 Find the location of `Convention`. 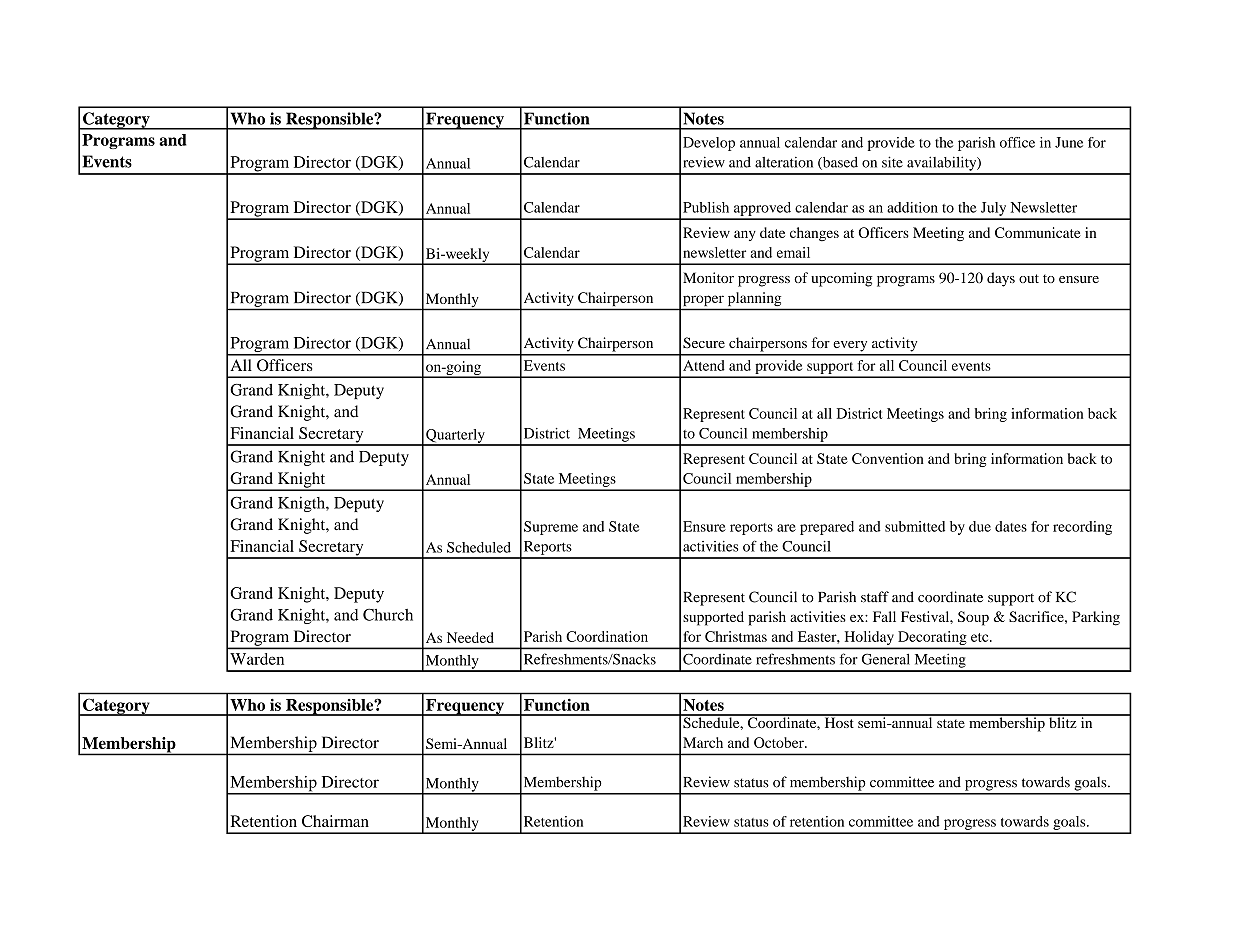

Convention is located at coordinates (888, 458).
